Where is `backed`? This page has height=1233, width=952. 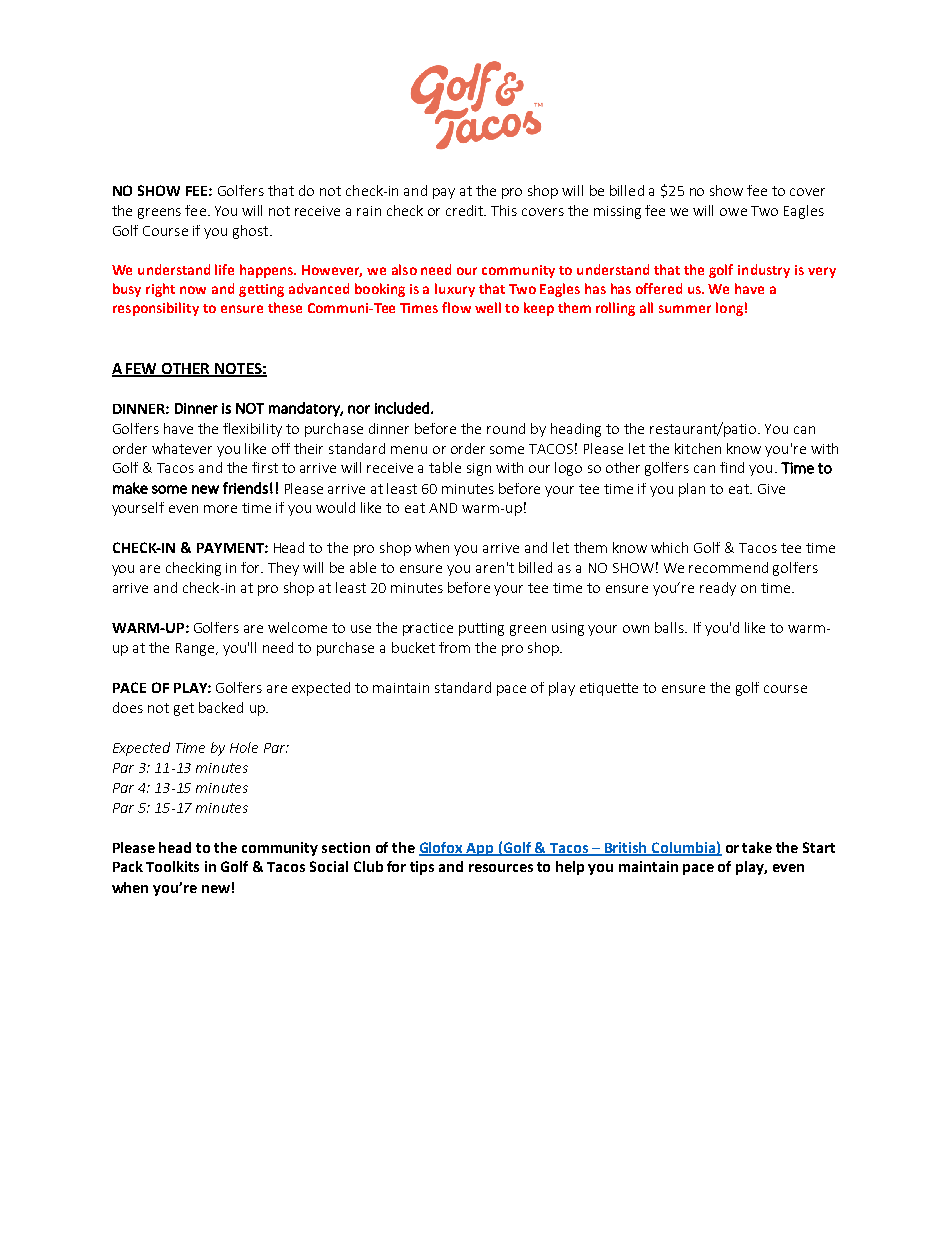
backed is located at coordinates (221, 707).
